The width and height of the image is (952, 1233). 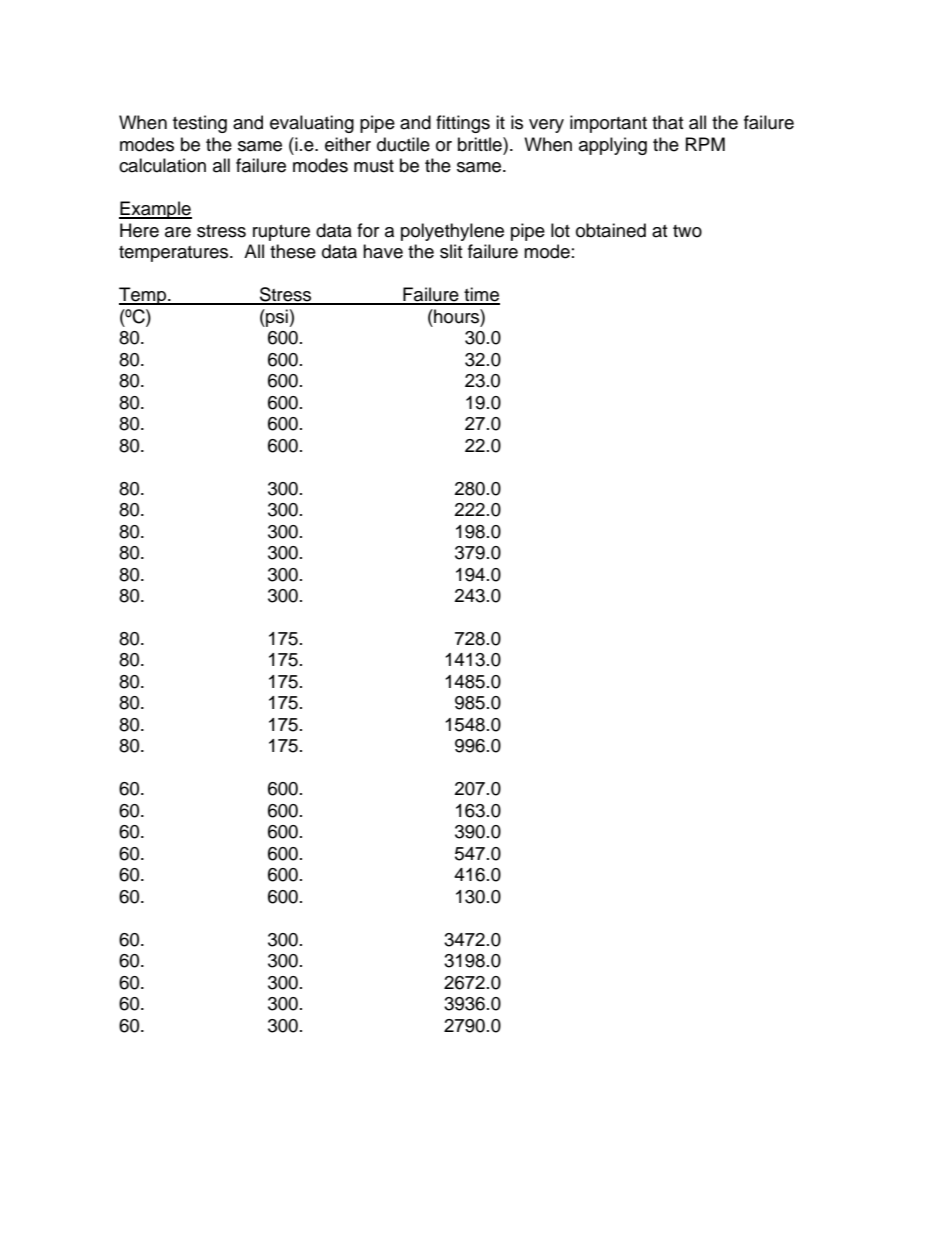 I want to click on testing, so click(x=200, y=124).
